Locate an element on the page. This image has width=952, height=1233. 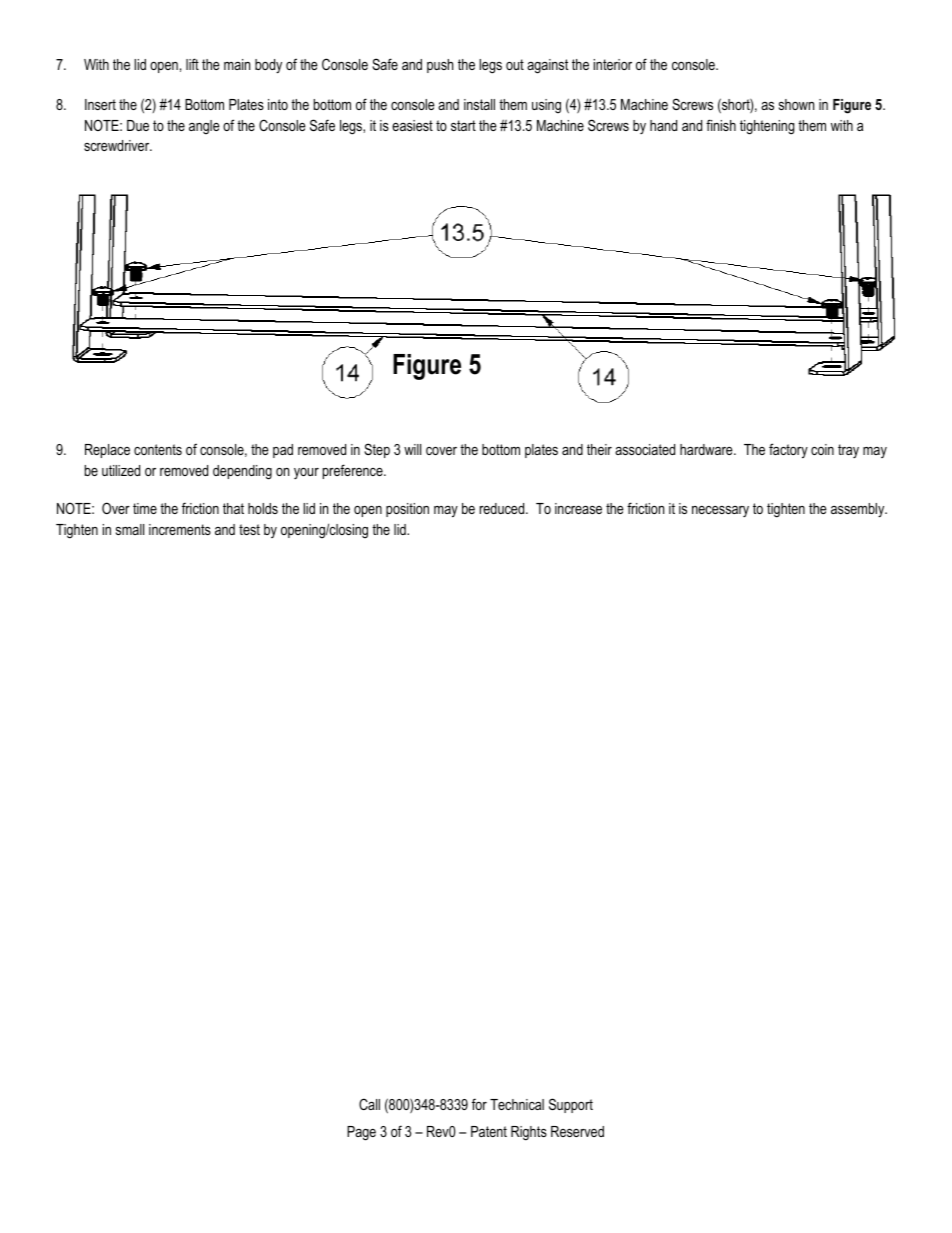
lift is located at coordinates (192, 64).
